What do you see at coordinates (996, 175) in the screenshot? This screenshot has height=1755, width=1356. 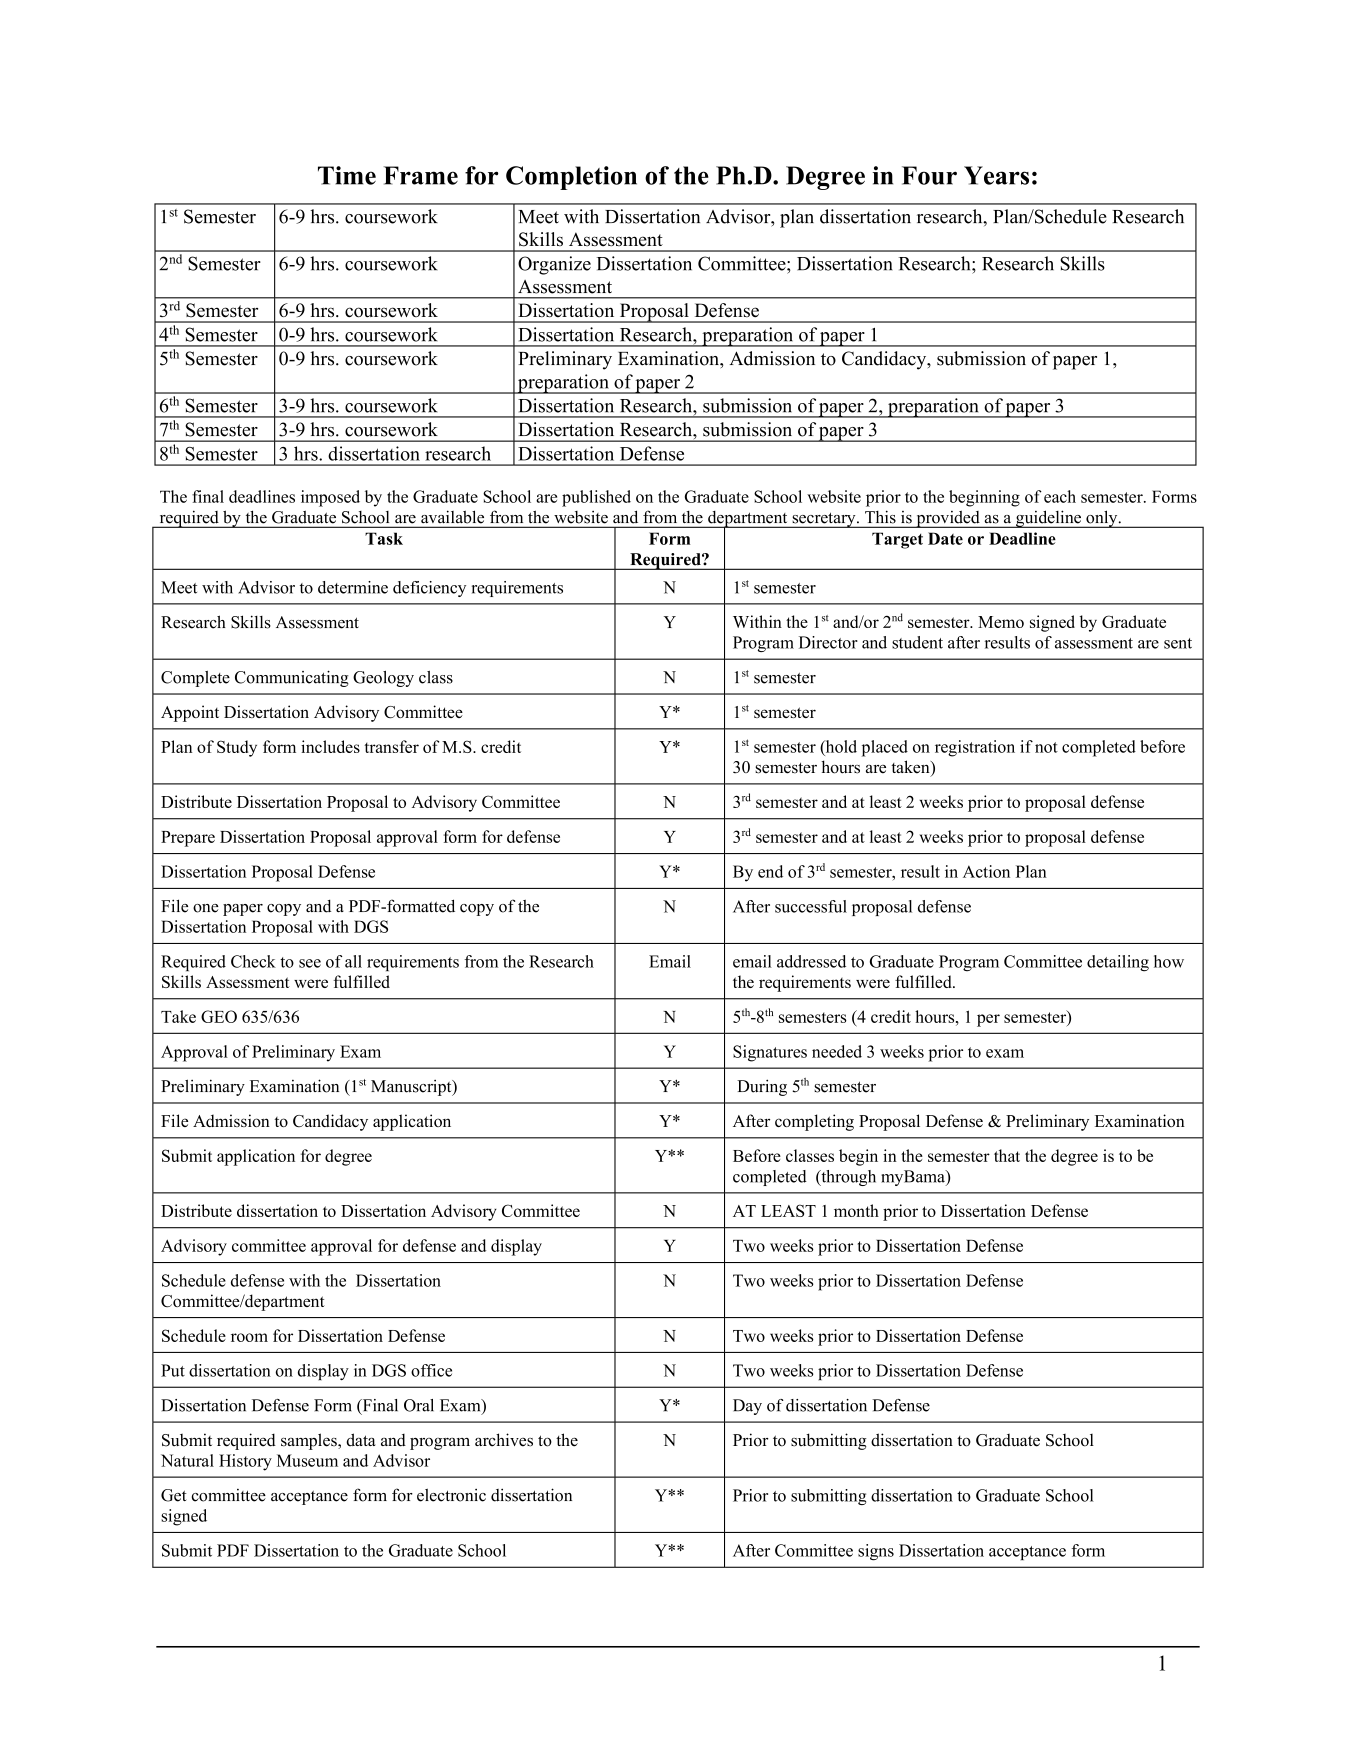 I see `Years` at bounding box center [996, 175].
